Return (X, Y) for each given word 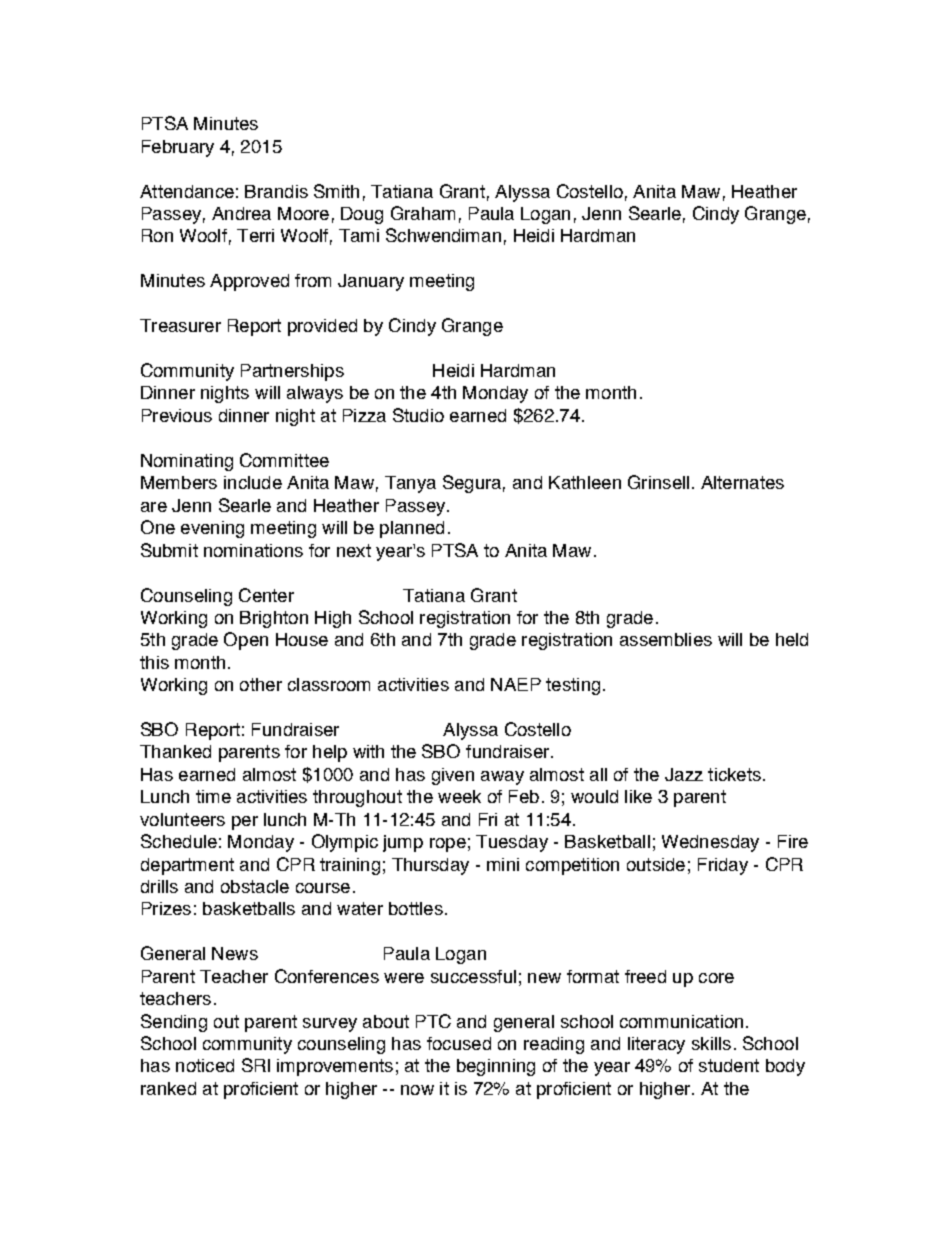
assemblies (666, 639)
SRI (256, 1065)
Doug (362, 215)
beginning (496, 1067)
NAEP (516, 684)
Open (246, 641)
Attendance (187, 191)
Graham (423, 213)
